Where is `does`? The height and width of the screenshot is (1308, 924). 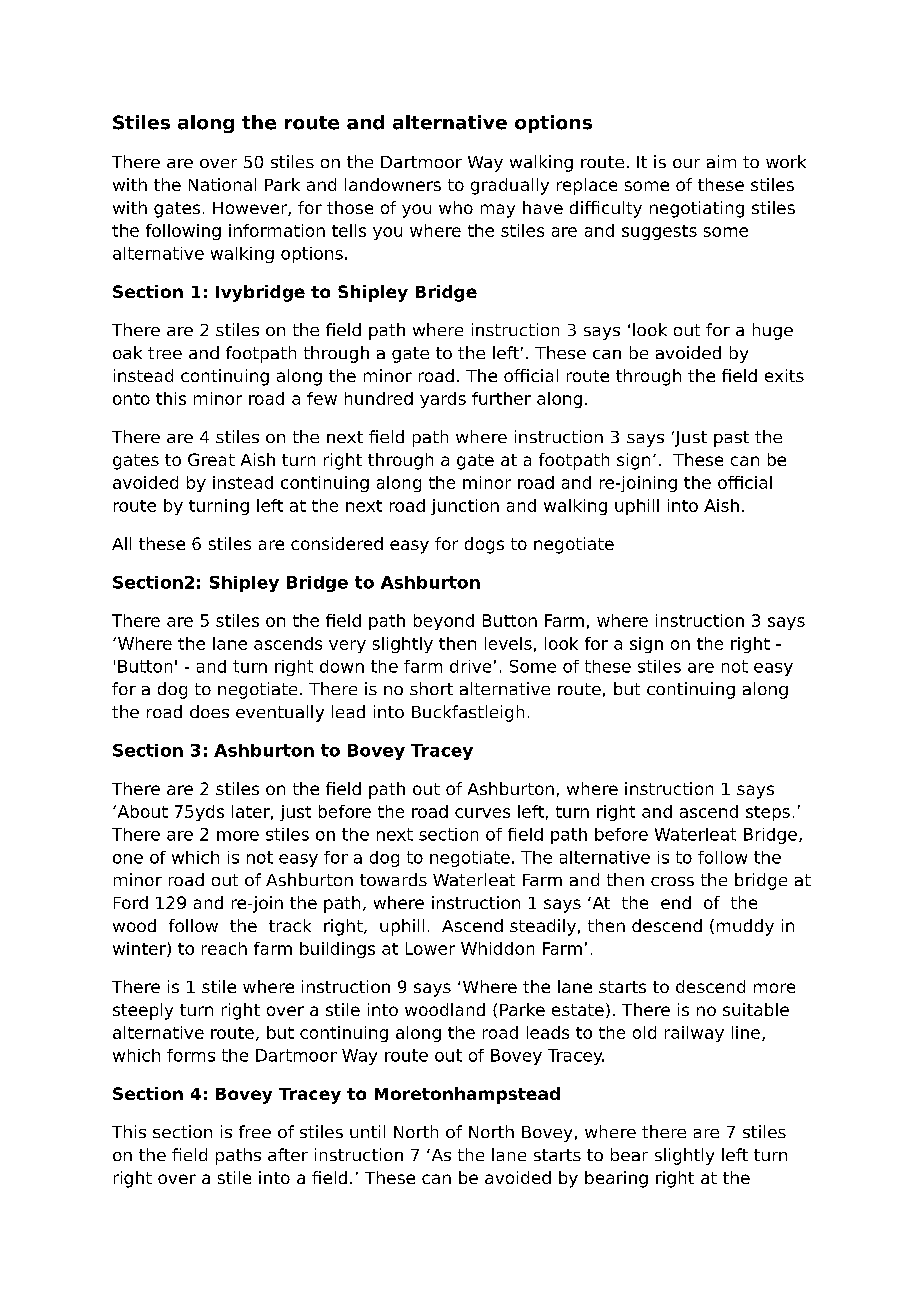
does is located at coordinates (209, 711).
